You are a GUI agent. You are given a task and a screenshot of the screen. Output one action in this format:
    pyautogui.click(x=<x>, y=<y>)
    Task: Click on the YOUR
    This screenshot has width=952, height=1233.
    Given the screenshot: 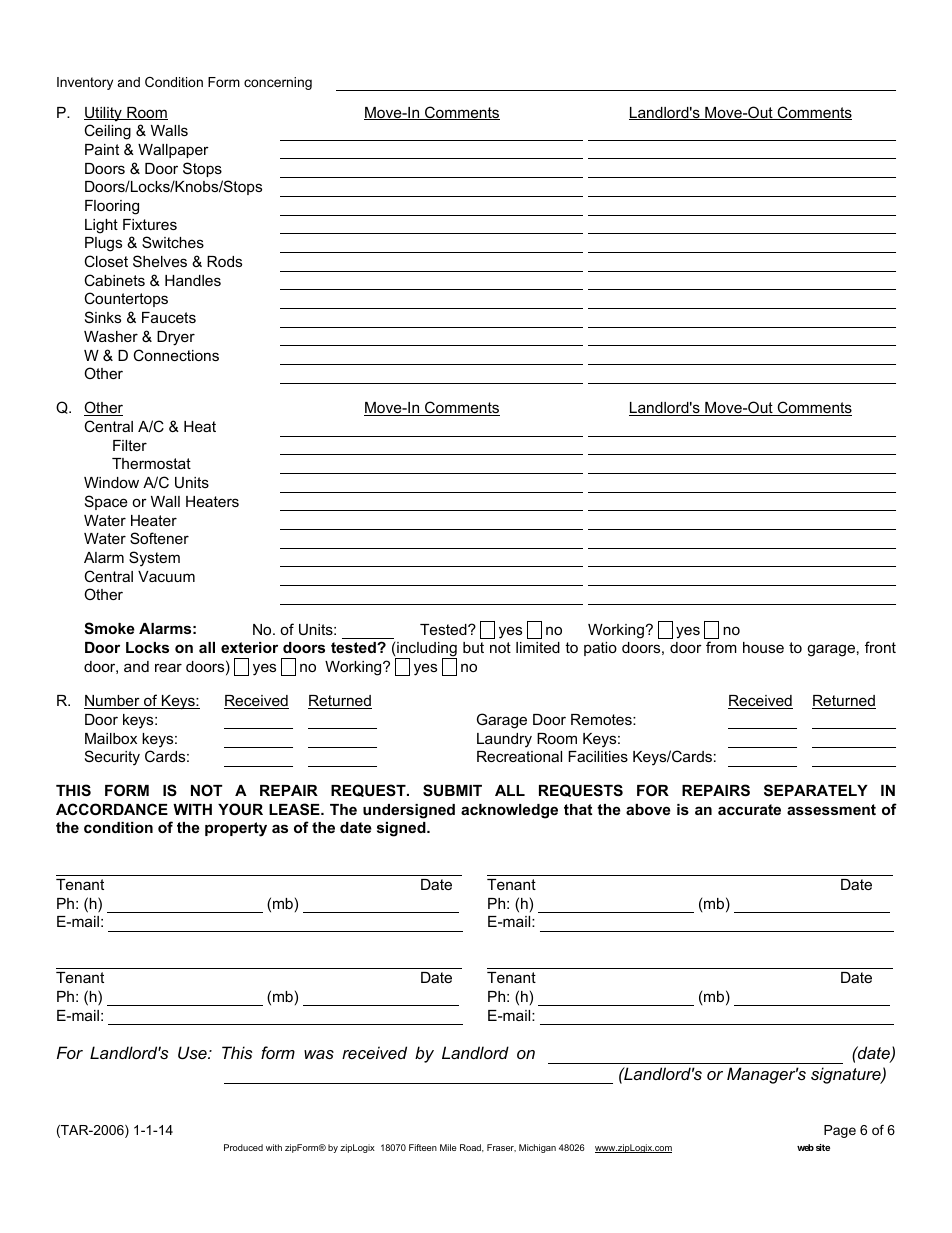 What is the action you would take?
    pyautogui.click(x=240, y=809)
